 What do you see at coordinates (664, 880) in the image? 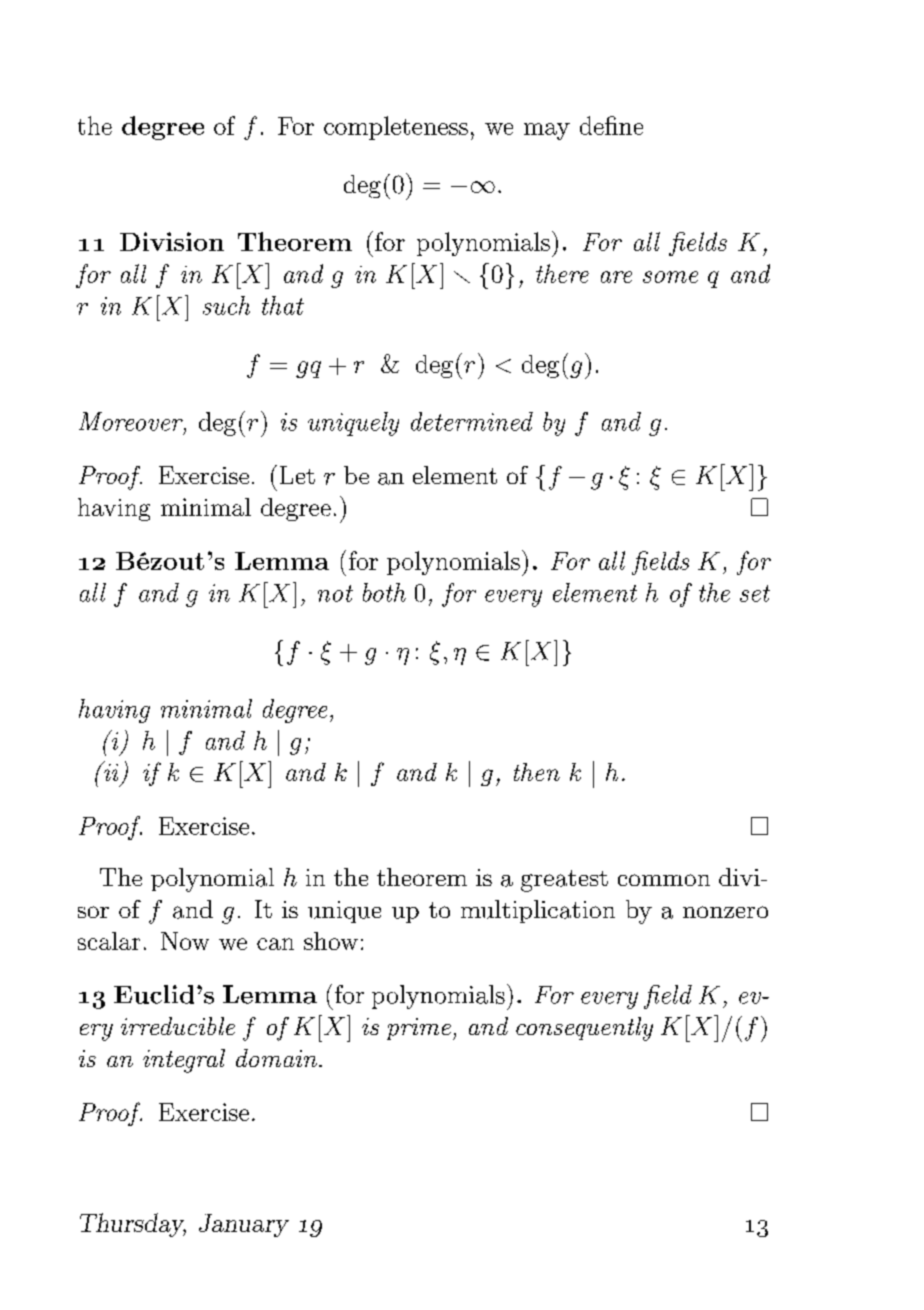
I see `common` at bounding box center [664, 880].
